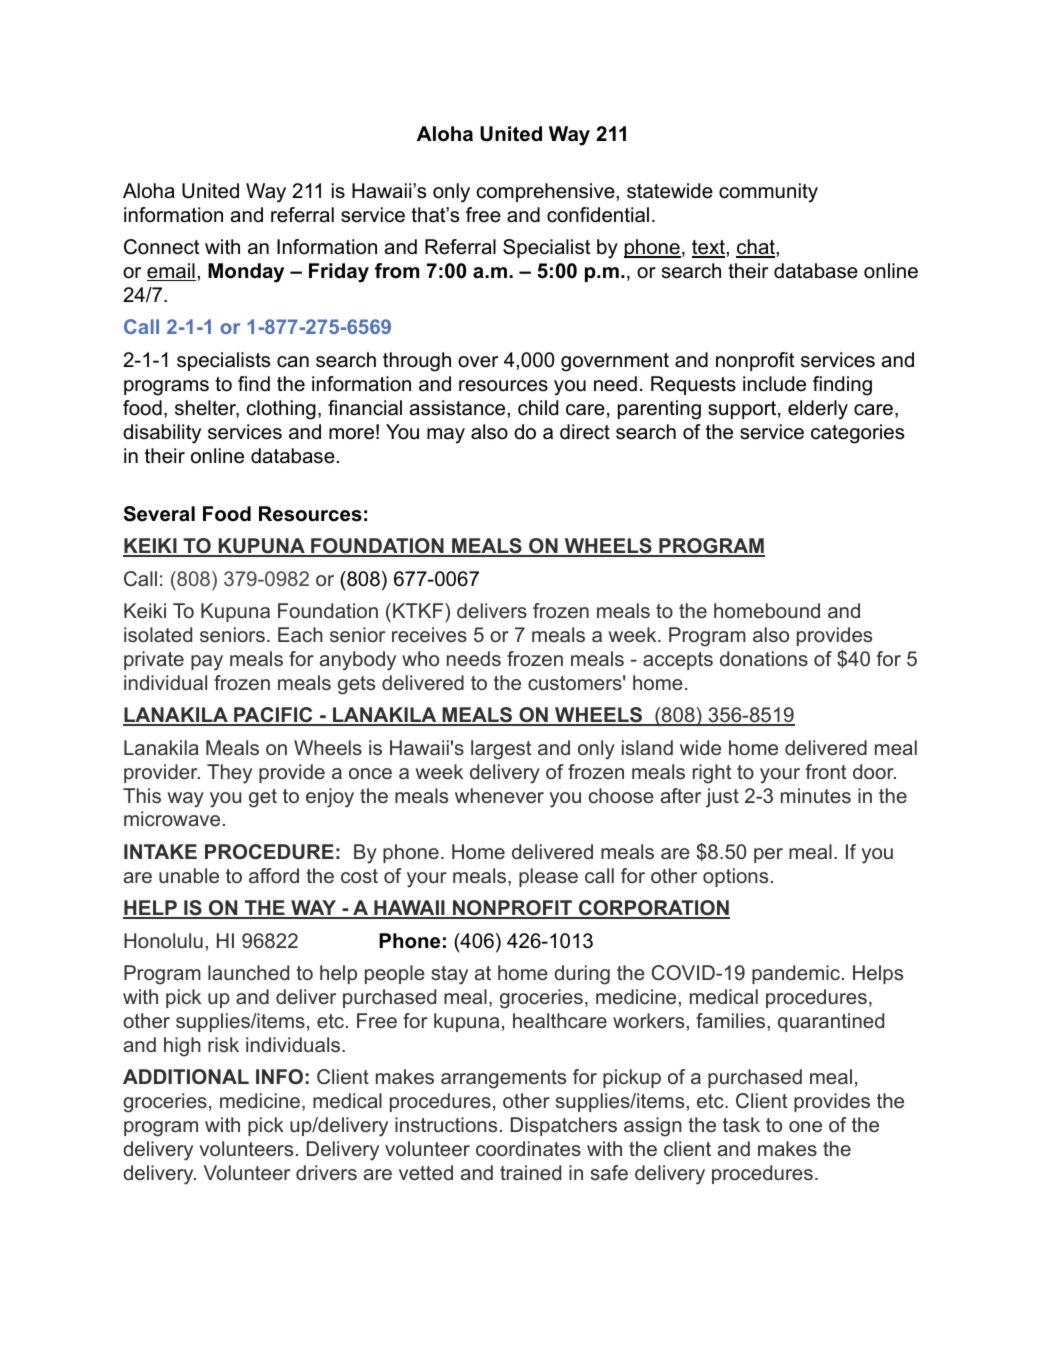  Describe the element at coordinates (768, 193) in the screenshot. I see `community` at that location.
